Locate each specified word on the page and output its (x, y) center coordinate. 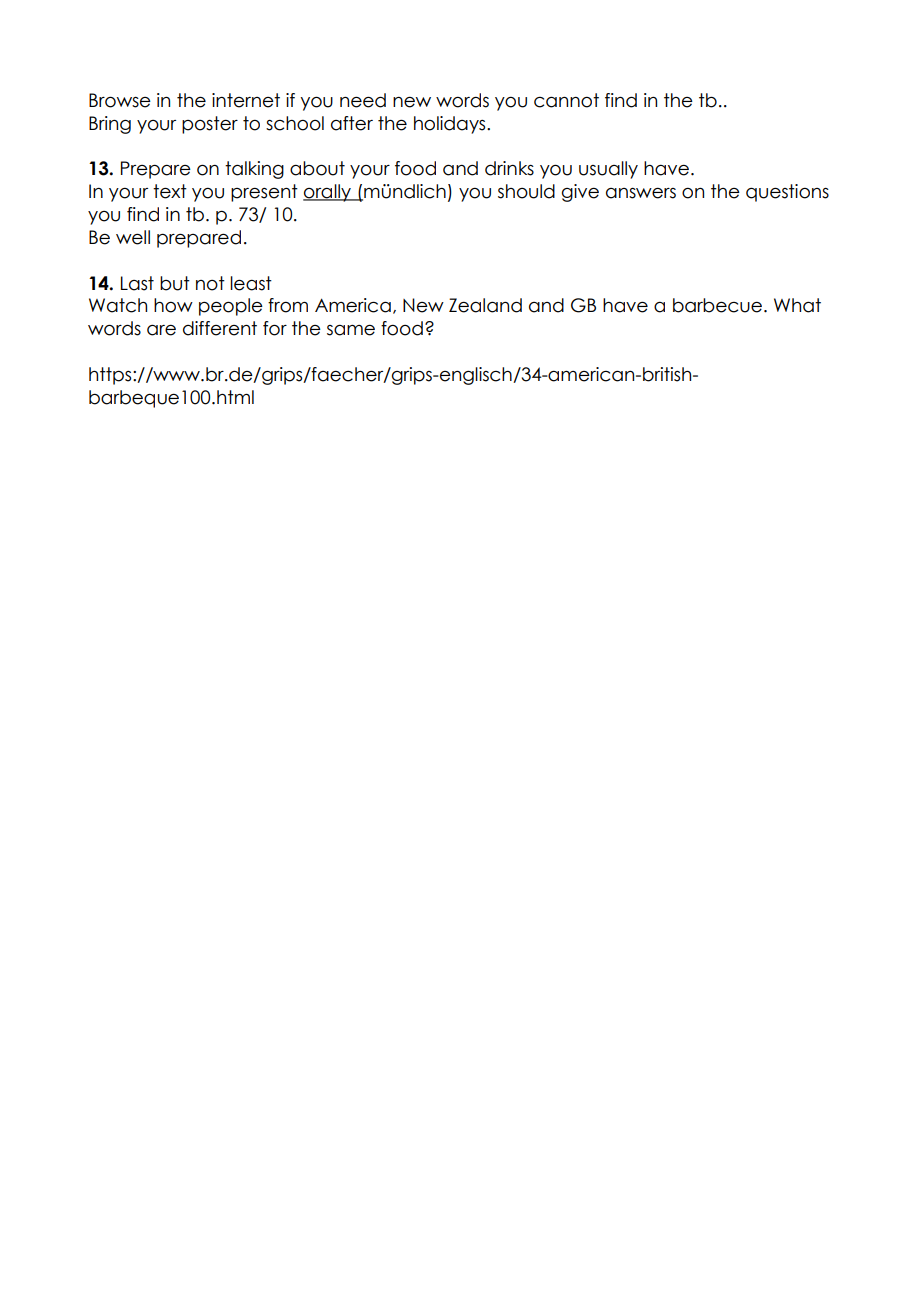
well (133, 237)
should (526, 191)
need (363, 100)
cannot (566, 100)
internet (246, 100)
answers (641, 193)
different (220, 328)
